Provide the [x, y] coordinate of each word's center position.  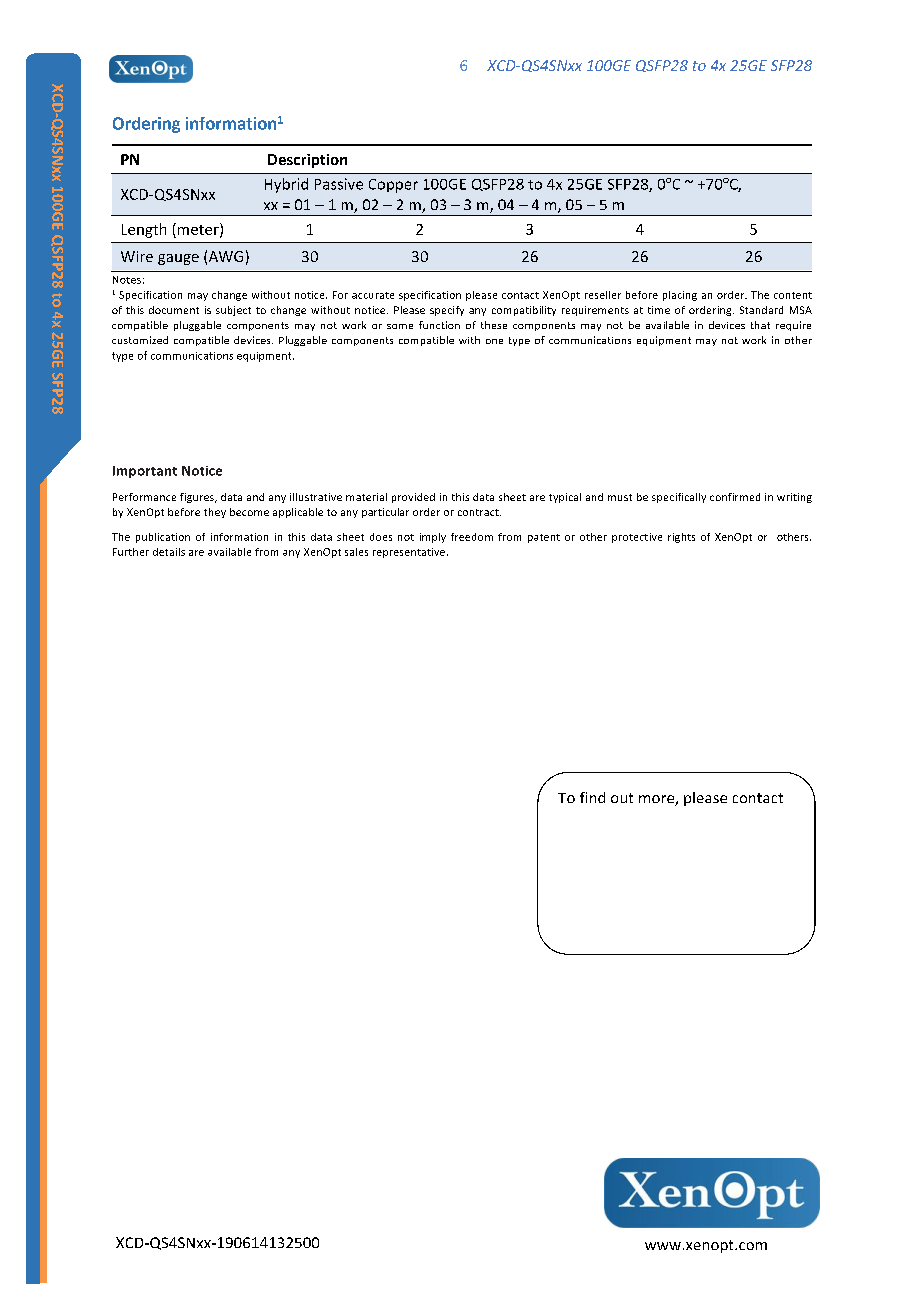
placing [680, 296]
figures [198, 498]
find [592, 797]
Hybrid [286, 185]
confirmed [735, 497]
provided [413, 498]
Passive [339, 184]
